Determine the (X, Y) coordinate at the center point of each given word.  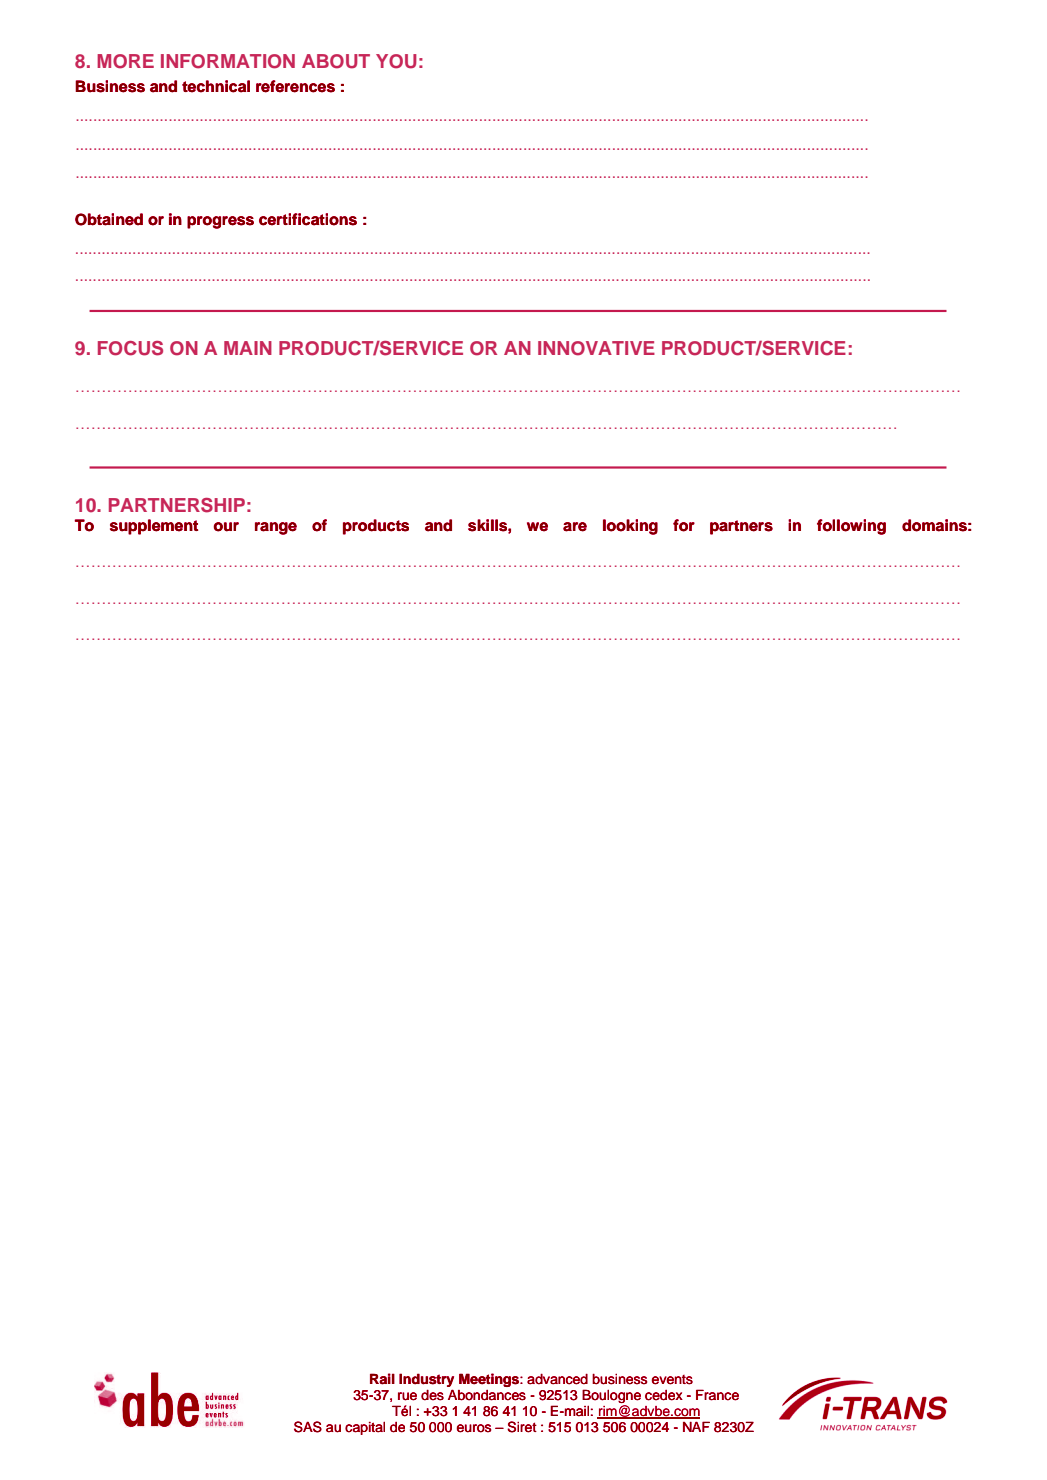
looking (630, 527)
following (851, 527)
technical (216, 86)
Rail (382, 1379)
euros (474, 1428)
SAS (308, 1427)
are (575, 527)
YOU (396, 61)
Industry (426, 1380)
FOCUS (130, 348)
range (276, 528)
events (672, 1380)
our (226, 527)
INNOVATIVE (596, 348)
